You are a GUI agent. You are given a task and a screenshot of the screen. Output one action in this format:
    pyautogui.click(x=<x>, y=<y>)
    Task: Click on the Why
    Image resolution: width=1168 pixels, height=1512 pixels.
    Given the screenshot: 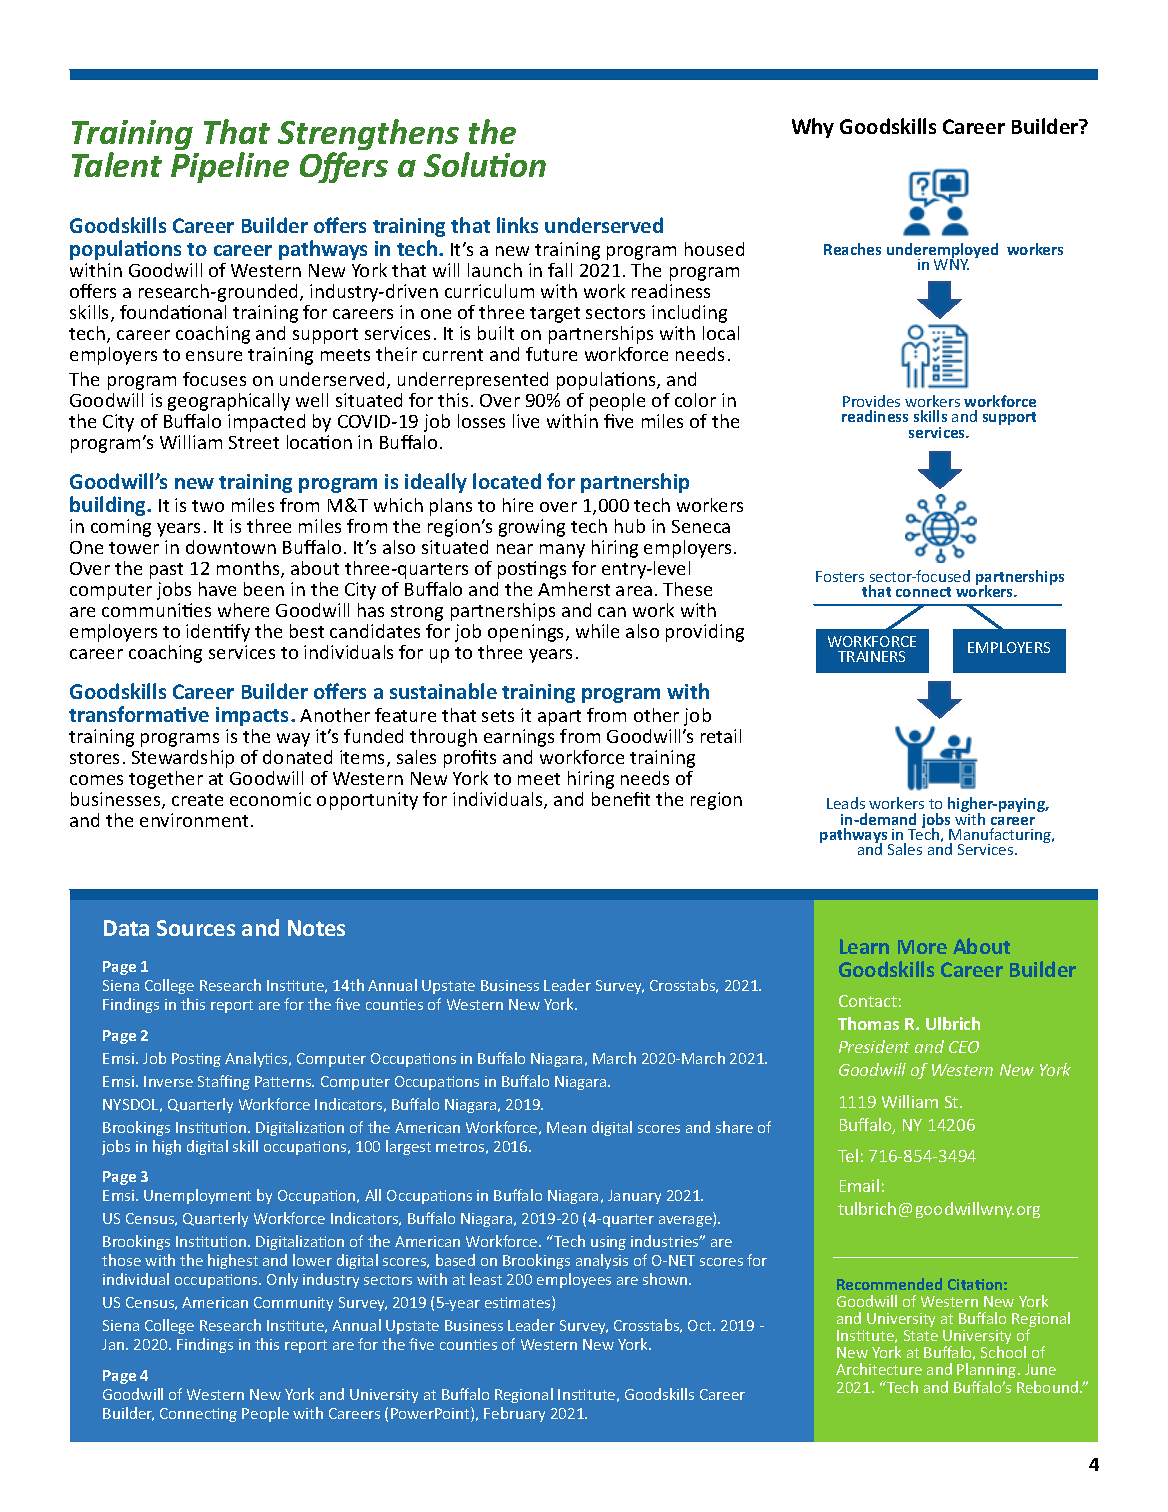 What is the action you would take?
    pyautogui.click(x=813, y=128)
